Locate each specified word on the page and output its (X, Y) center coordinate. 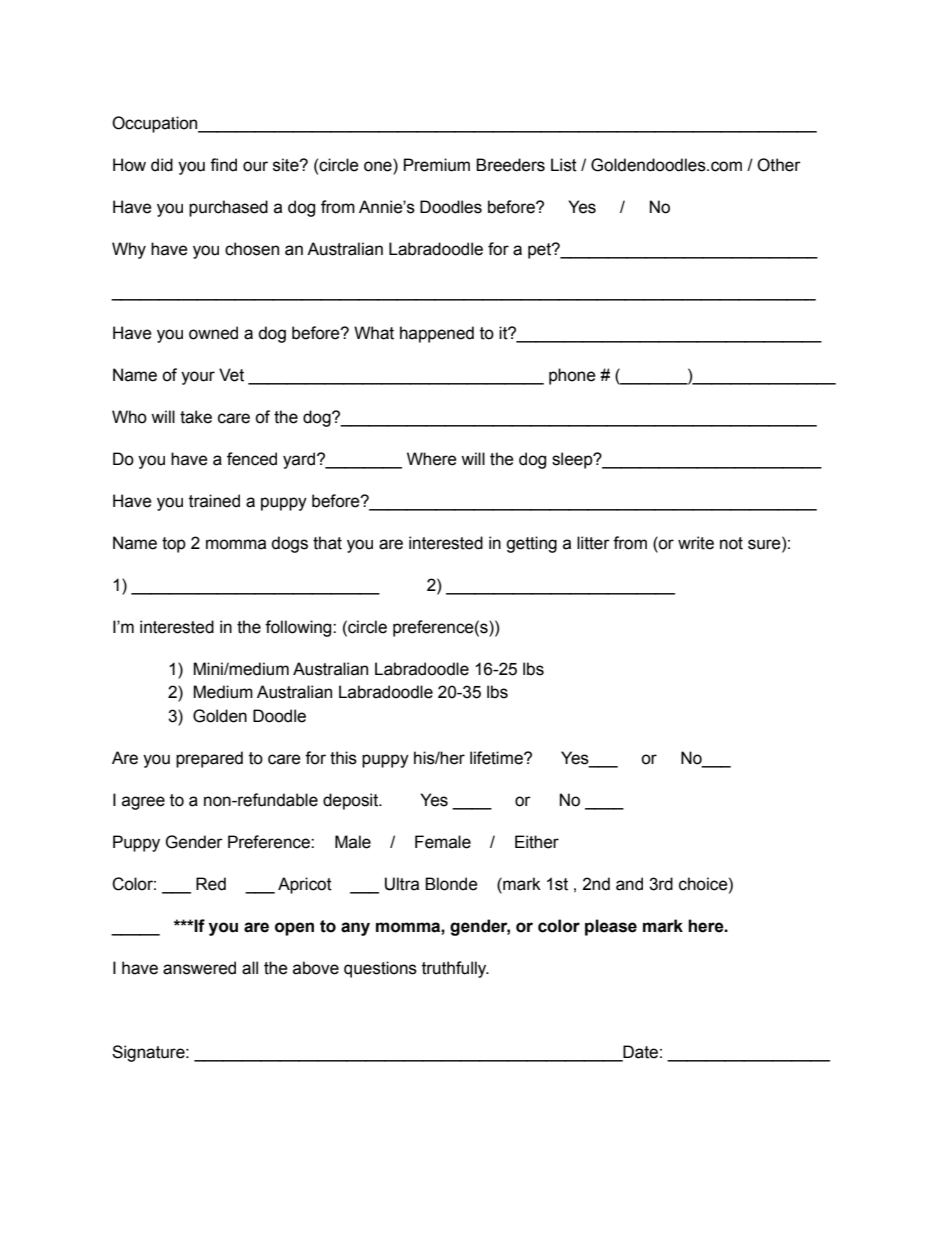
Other (779, 165)
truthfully (455, 969)
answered (199, 968)
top (174, 545)
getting (531, 544)
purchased (228, 208)
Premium (437, 165)
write (696, 543)
